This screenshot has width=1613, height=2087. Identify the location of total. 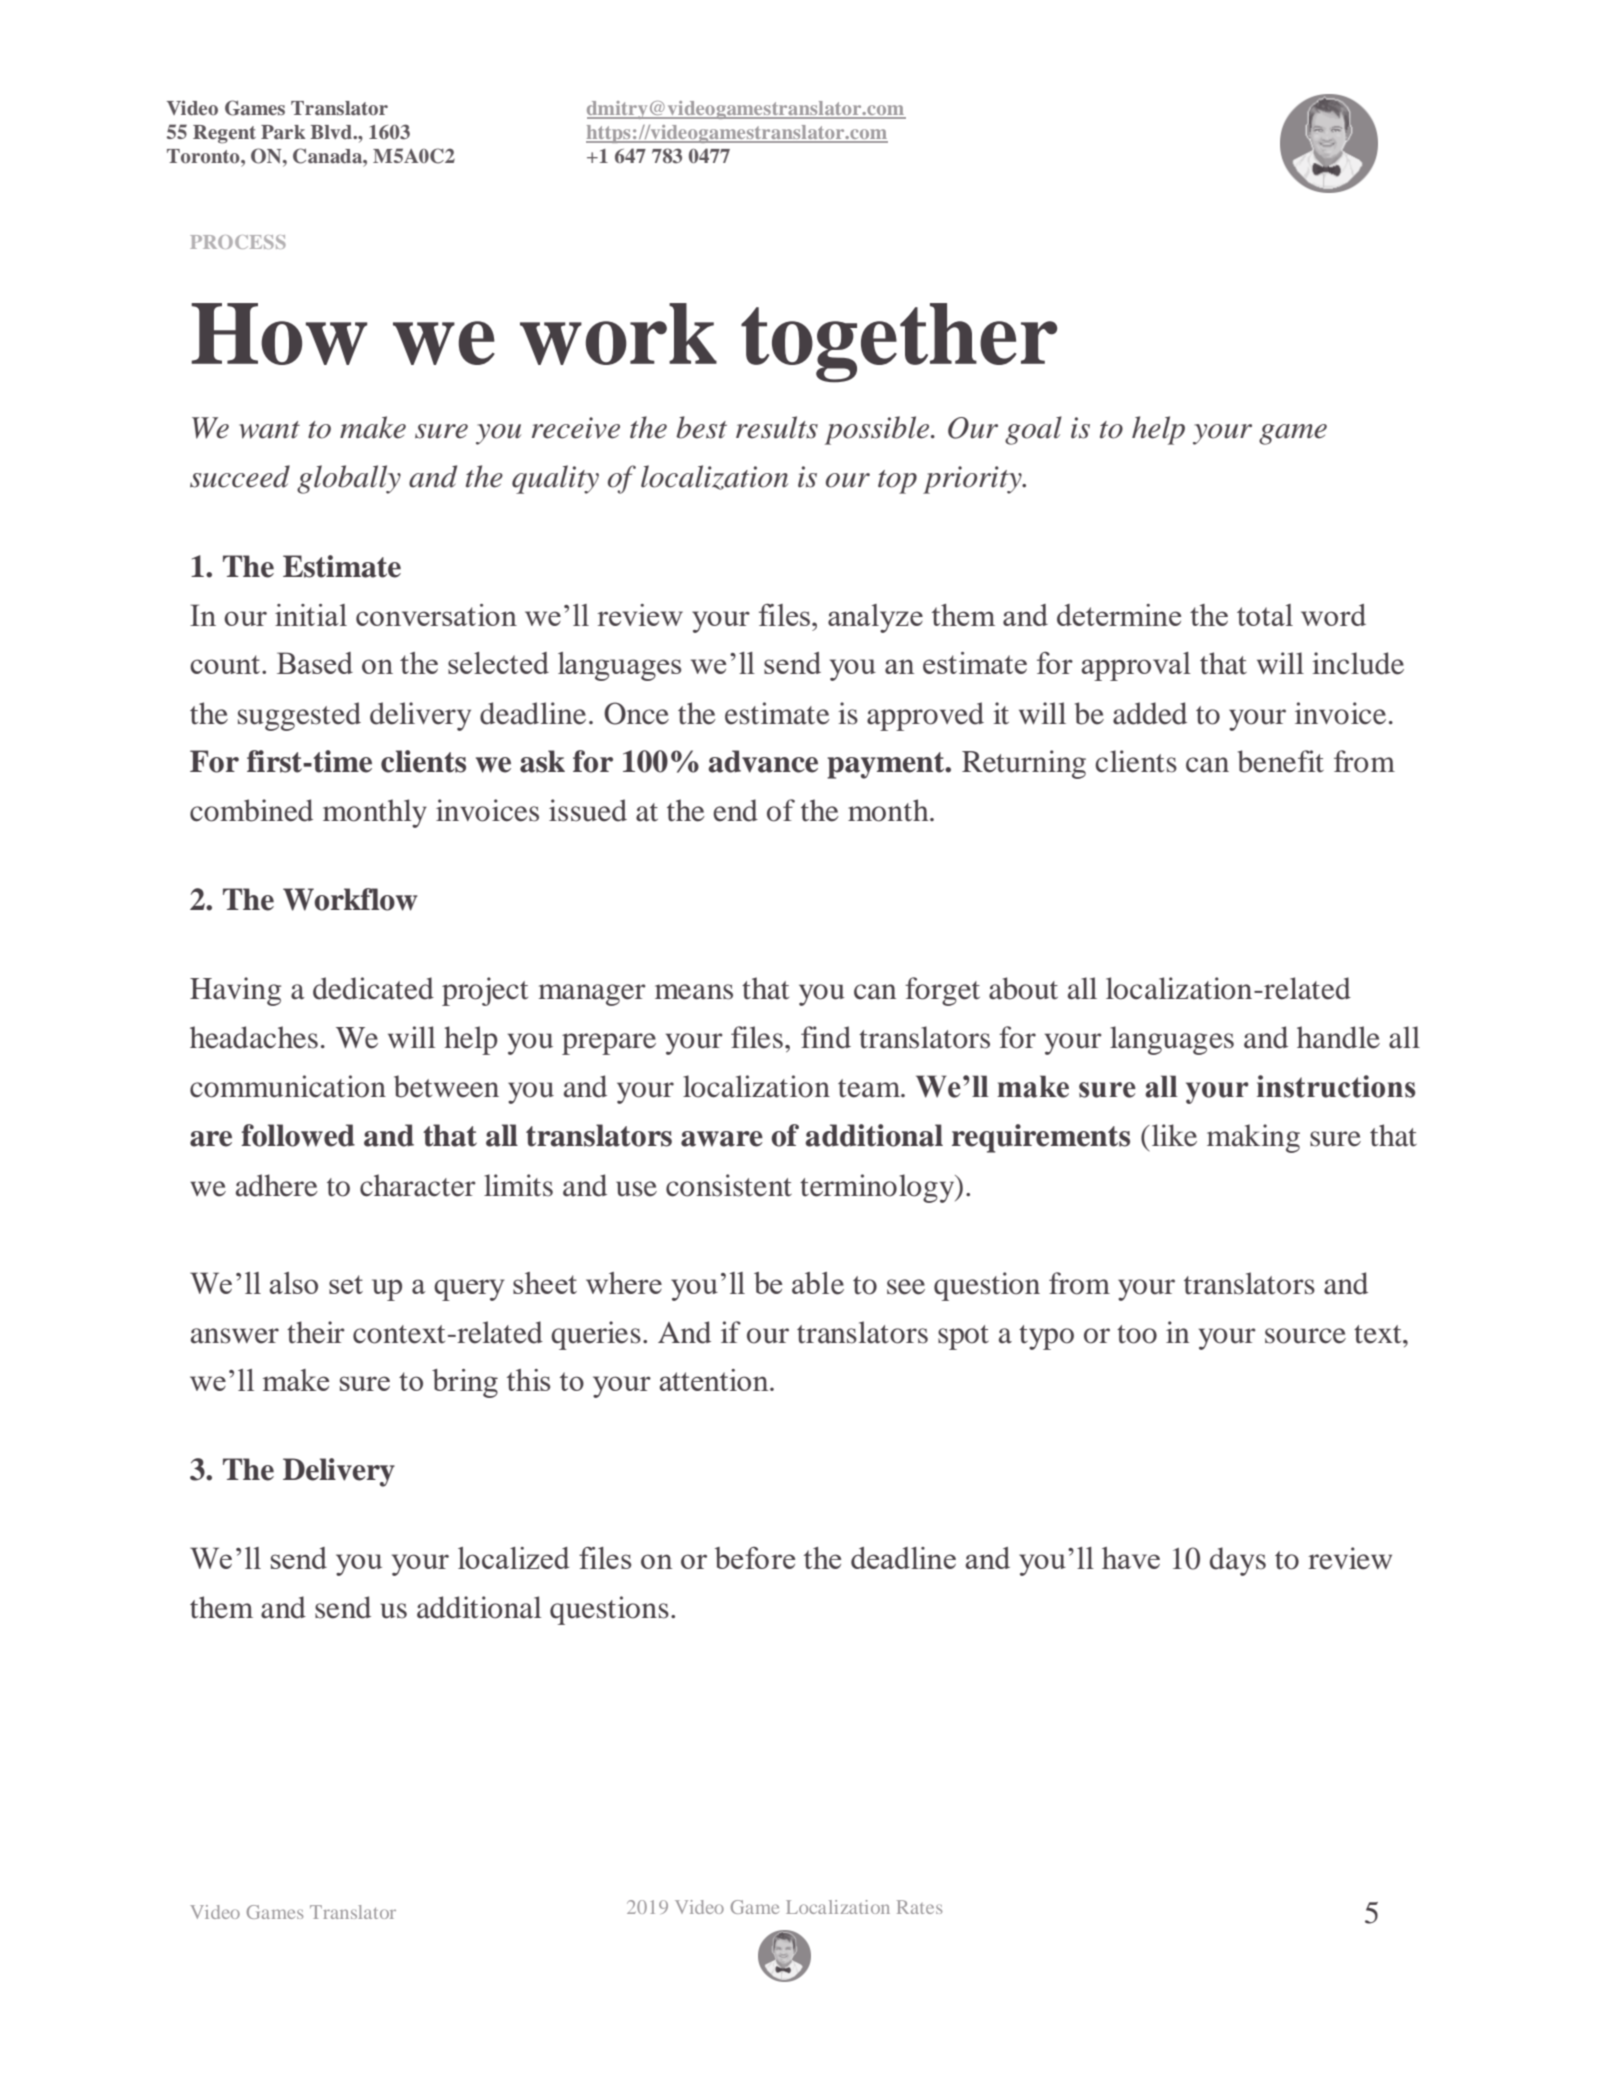
(1265, 615).
